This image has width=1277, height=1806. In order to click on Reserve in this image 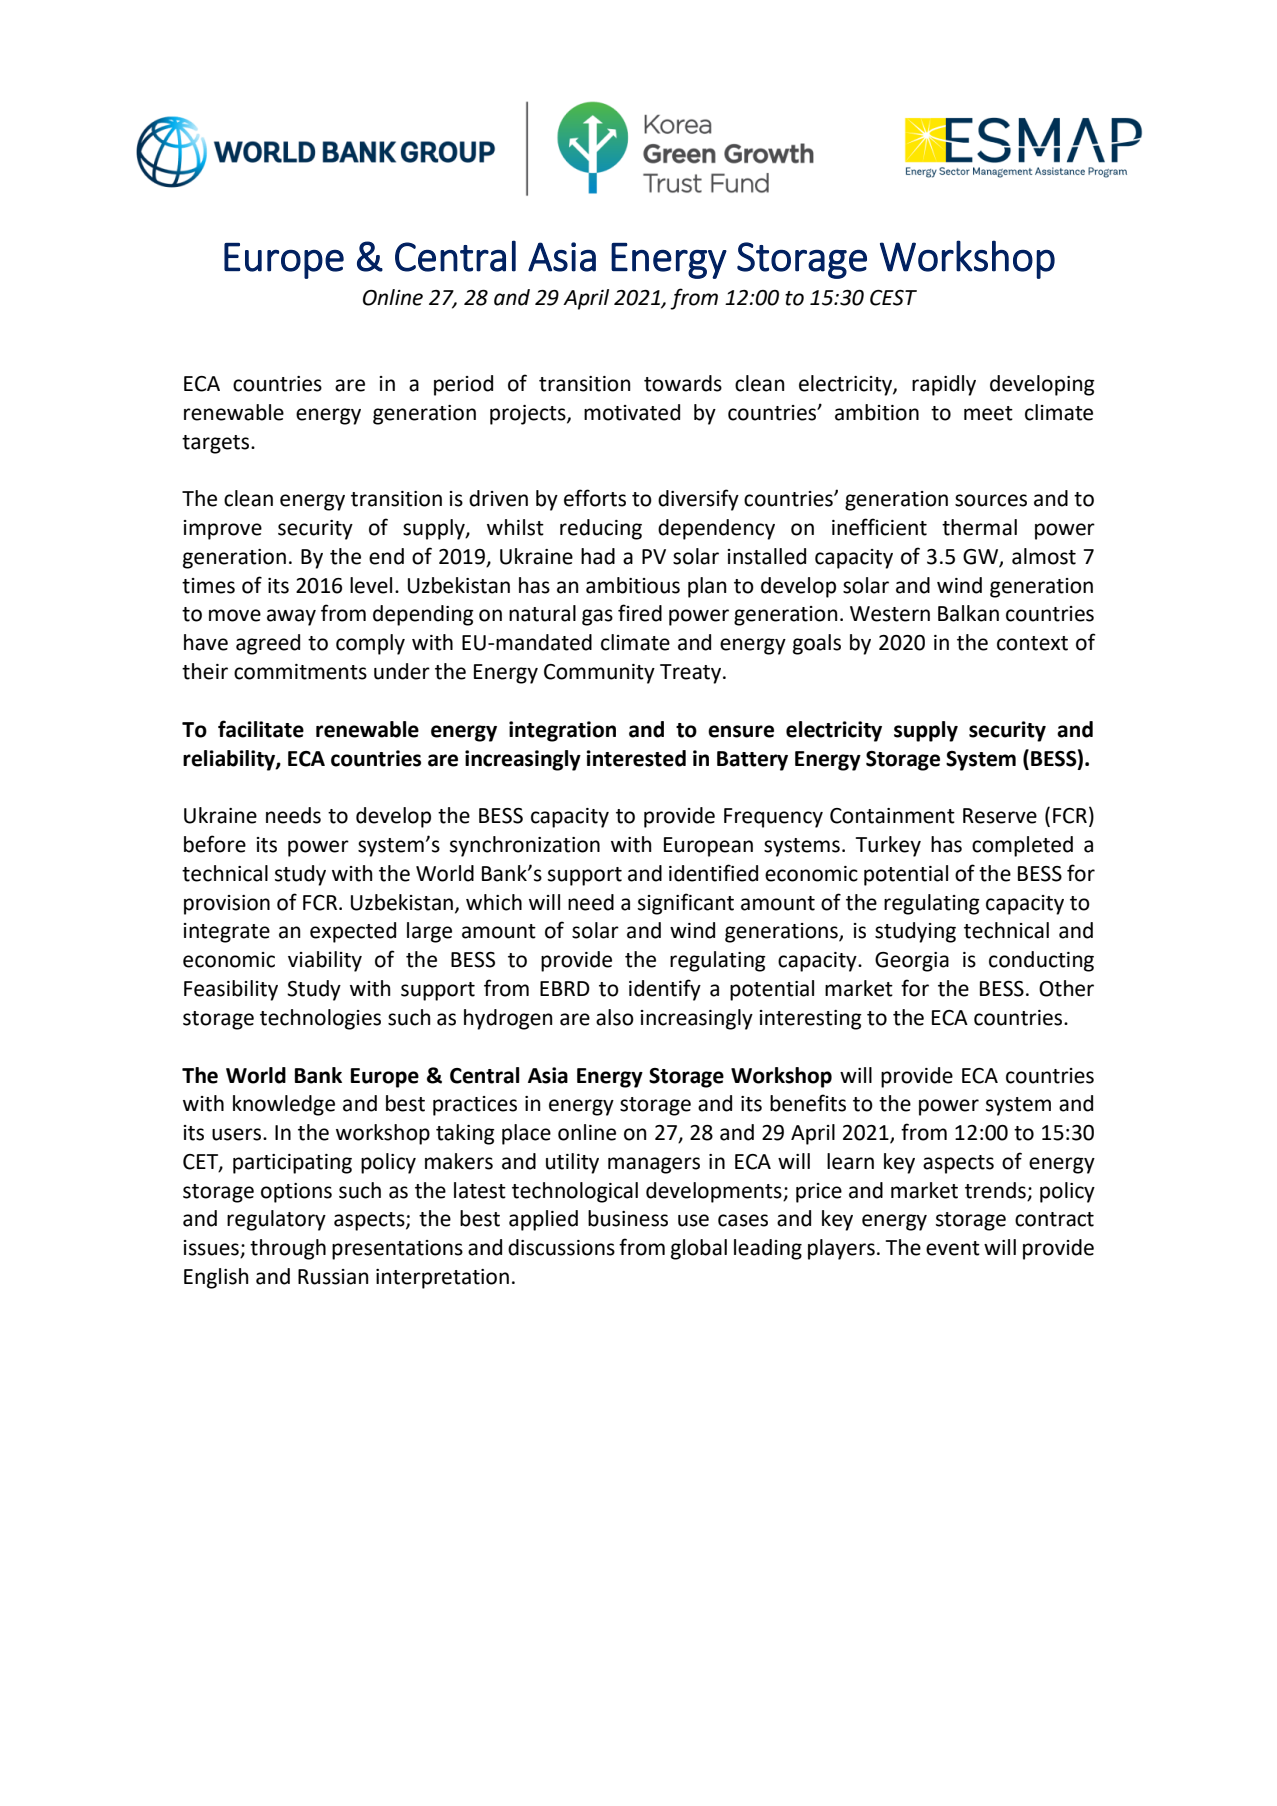, I will do `click(1000, 816)`.
